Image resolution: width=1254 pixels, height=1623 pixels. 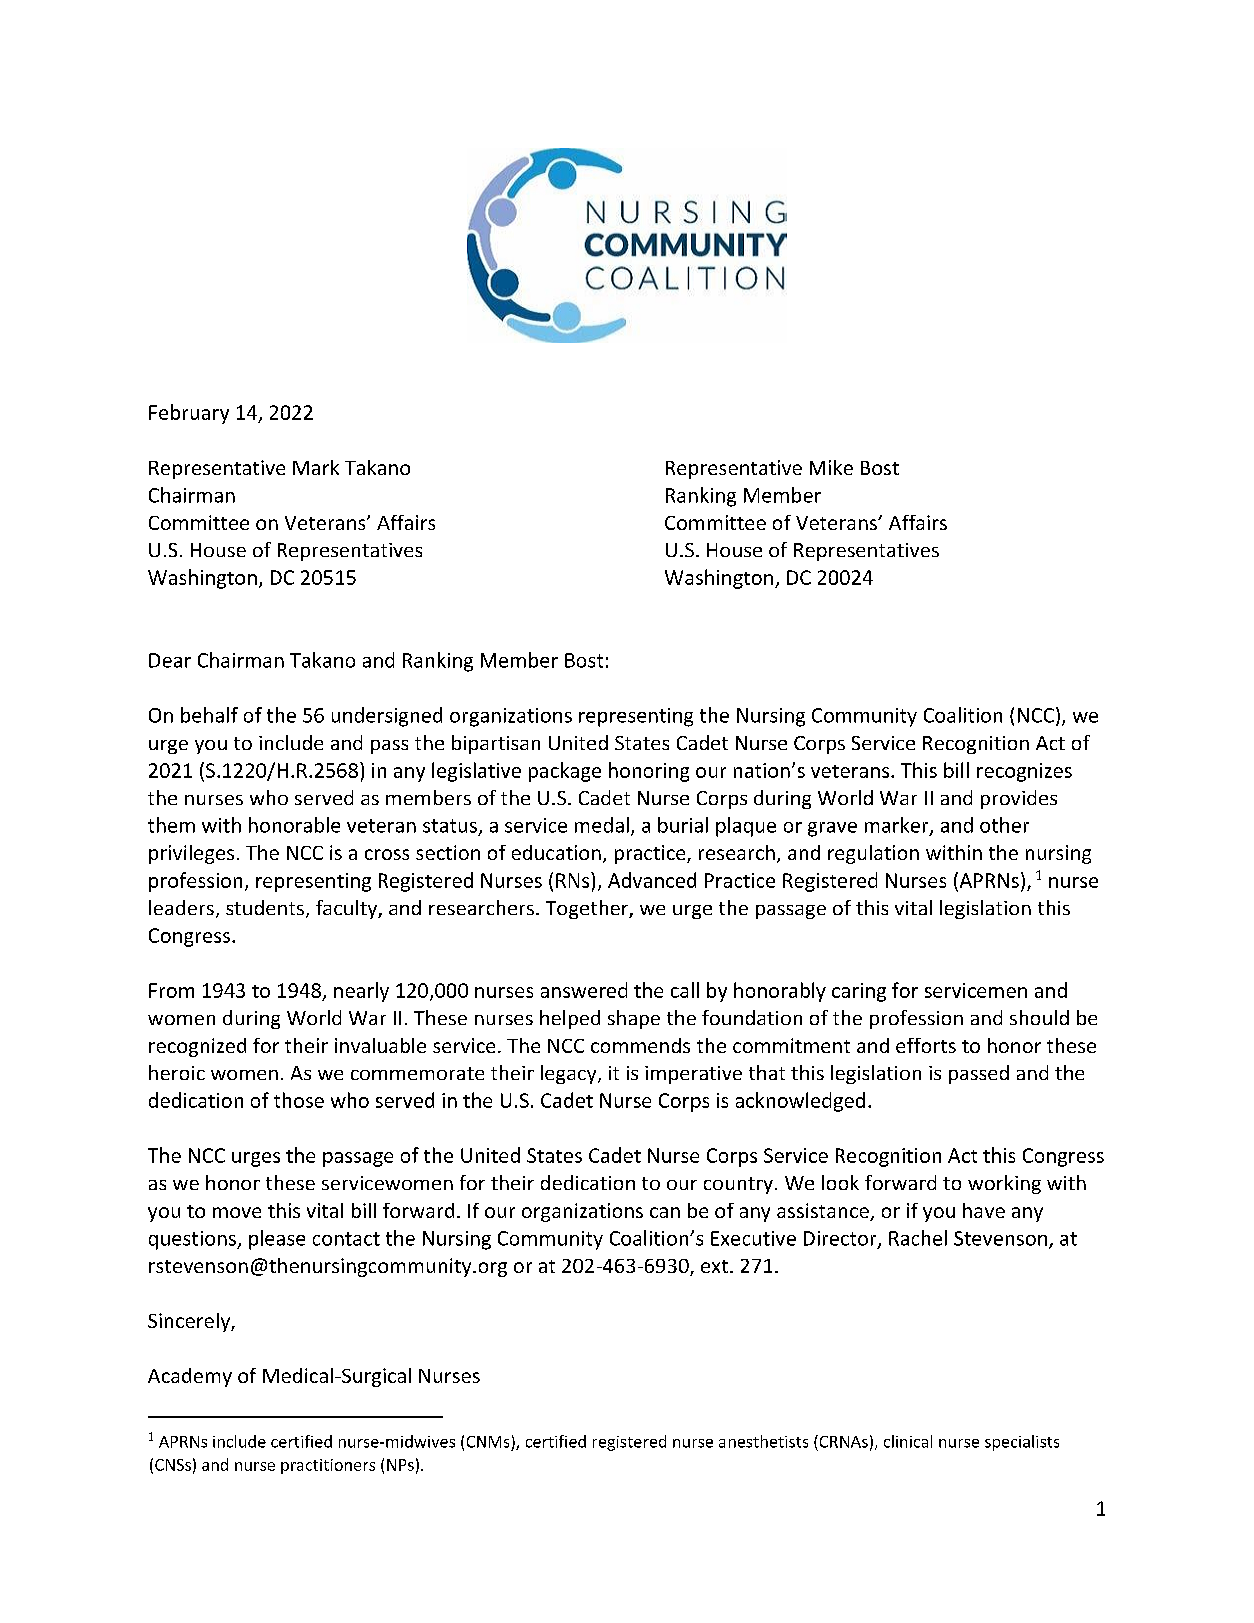 What do you see at coordinates (1019, 799) in the page?
I see `provides` at bounding box center [1019, 799].
